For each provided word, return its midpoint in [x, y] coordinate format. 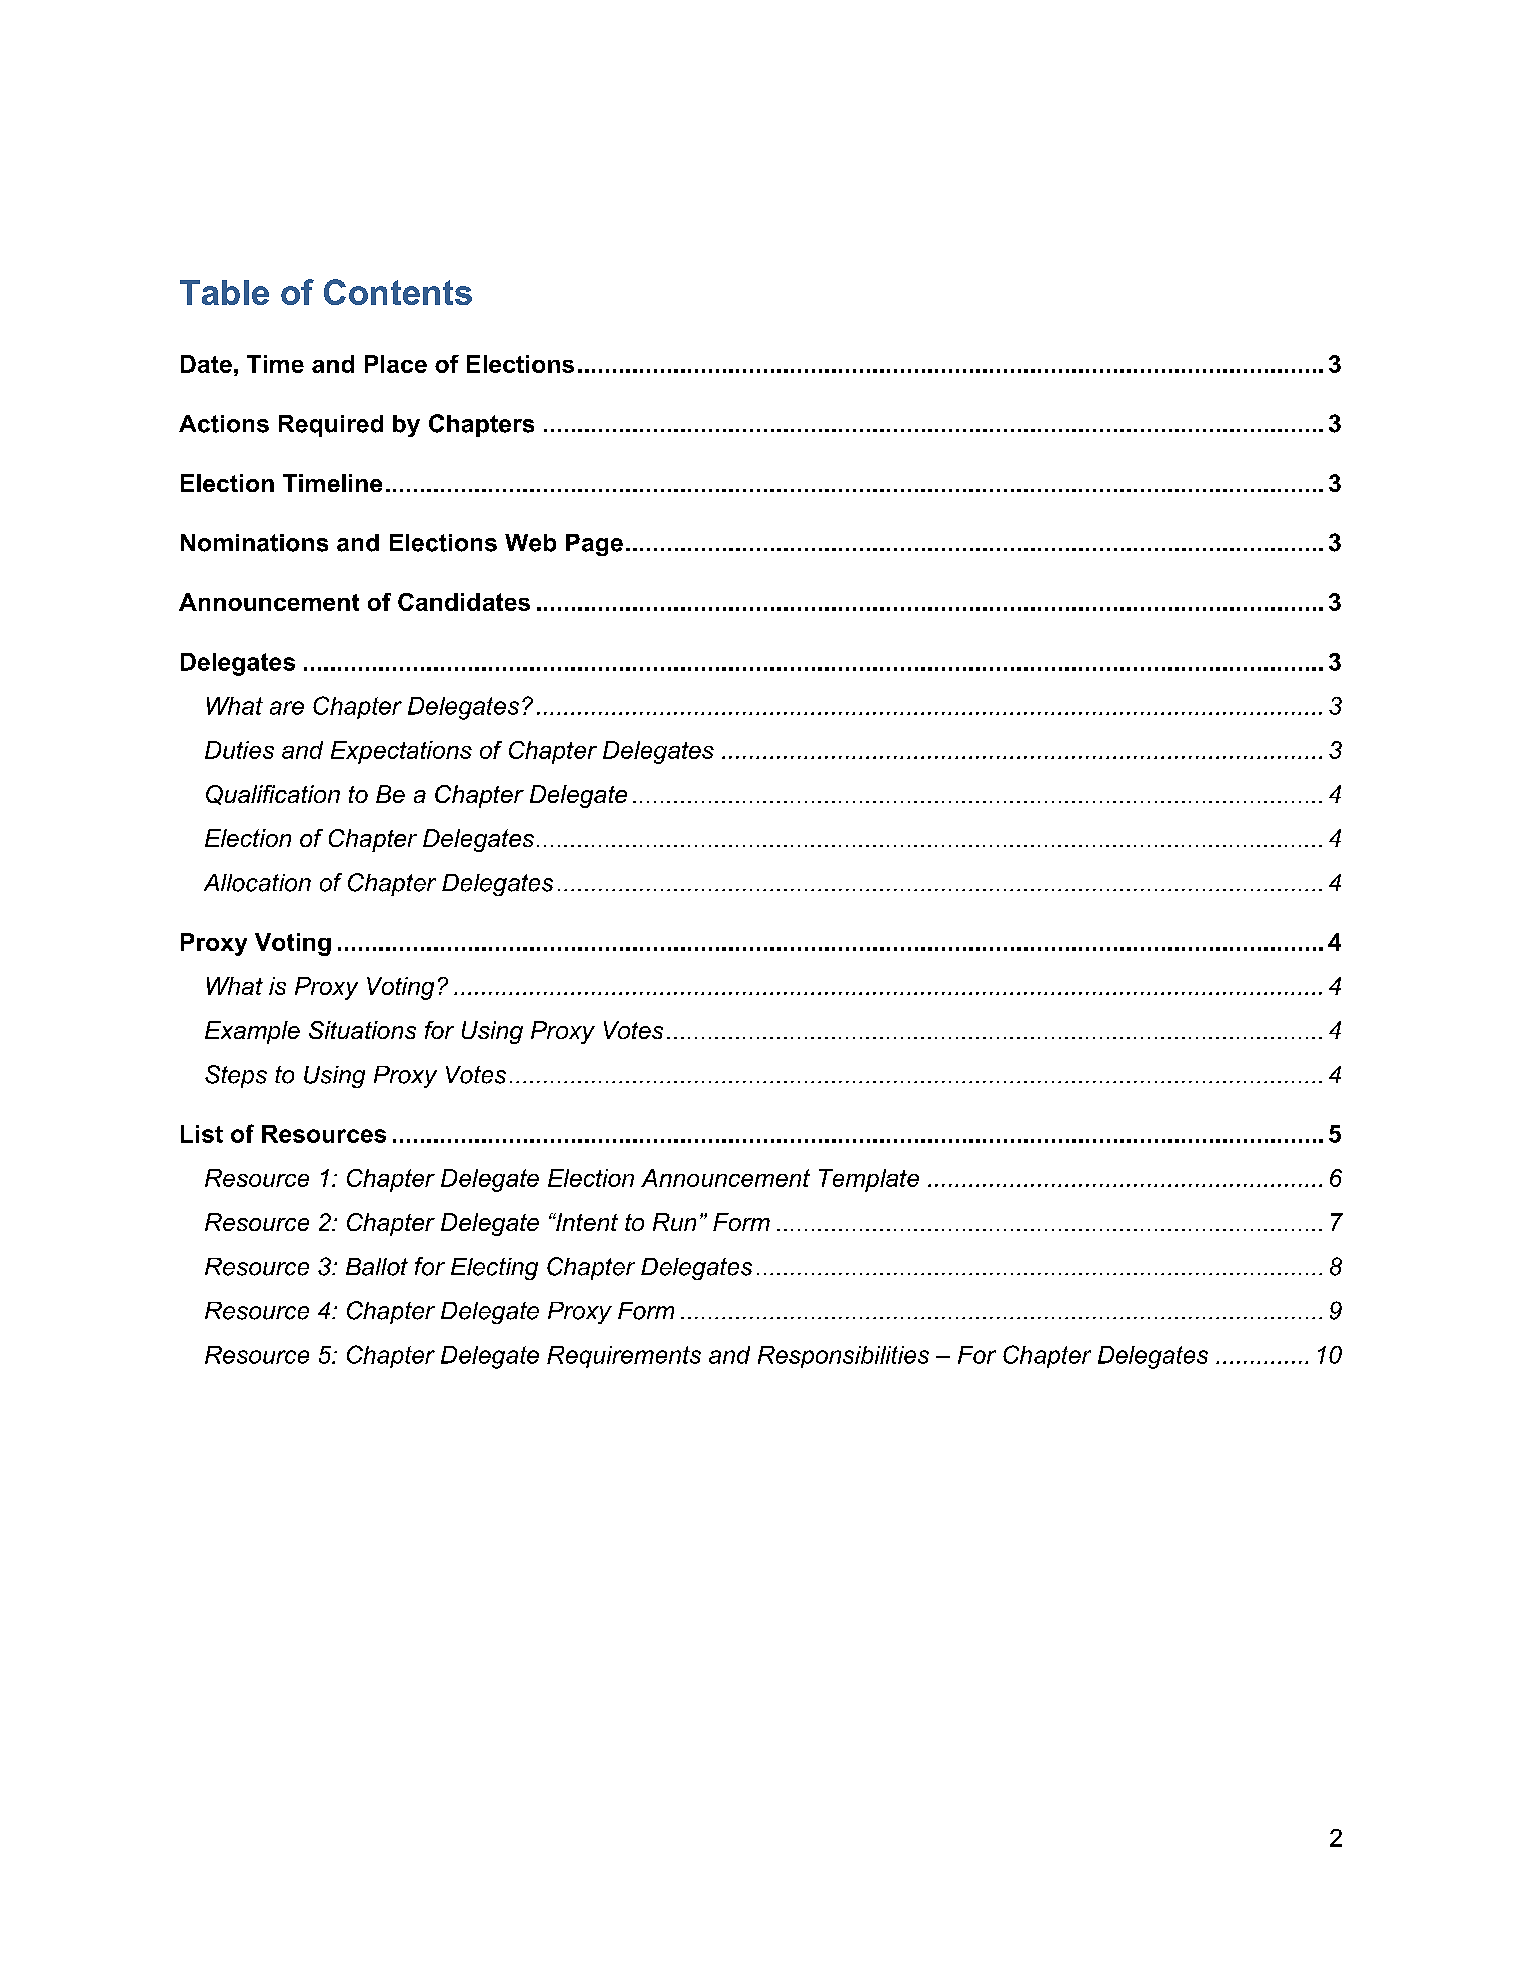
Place [396, 364]
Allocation [257, 883]
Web [530, 543]
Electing [494, 1269]
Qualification [273, 795]
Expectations [401, 752]
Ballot [377, 1267]
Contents [398, 292]
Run [674, 1222]
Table [224, 292]
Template [869, 1180]
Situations [362, 1030]
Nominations [254, 543]
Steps [236, 1076]
